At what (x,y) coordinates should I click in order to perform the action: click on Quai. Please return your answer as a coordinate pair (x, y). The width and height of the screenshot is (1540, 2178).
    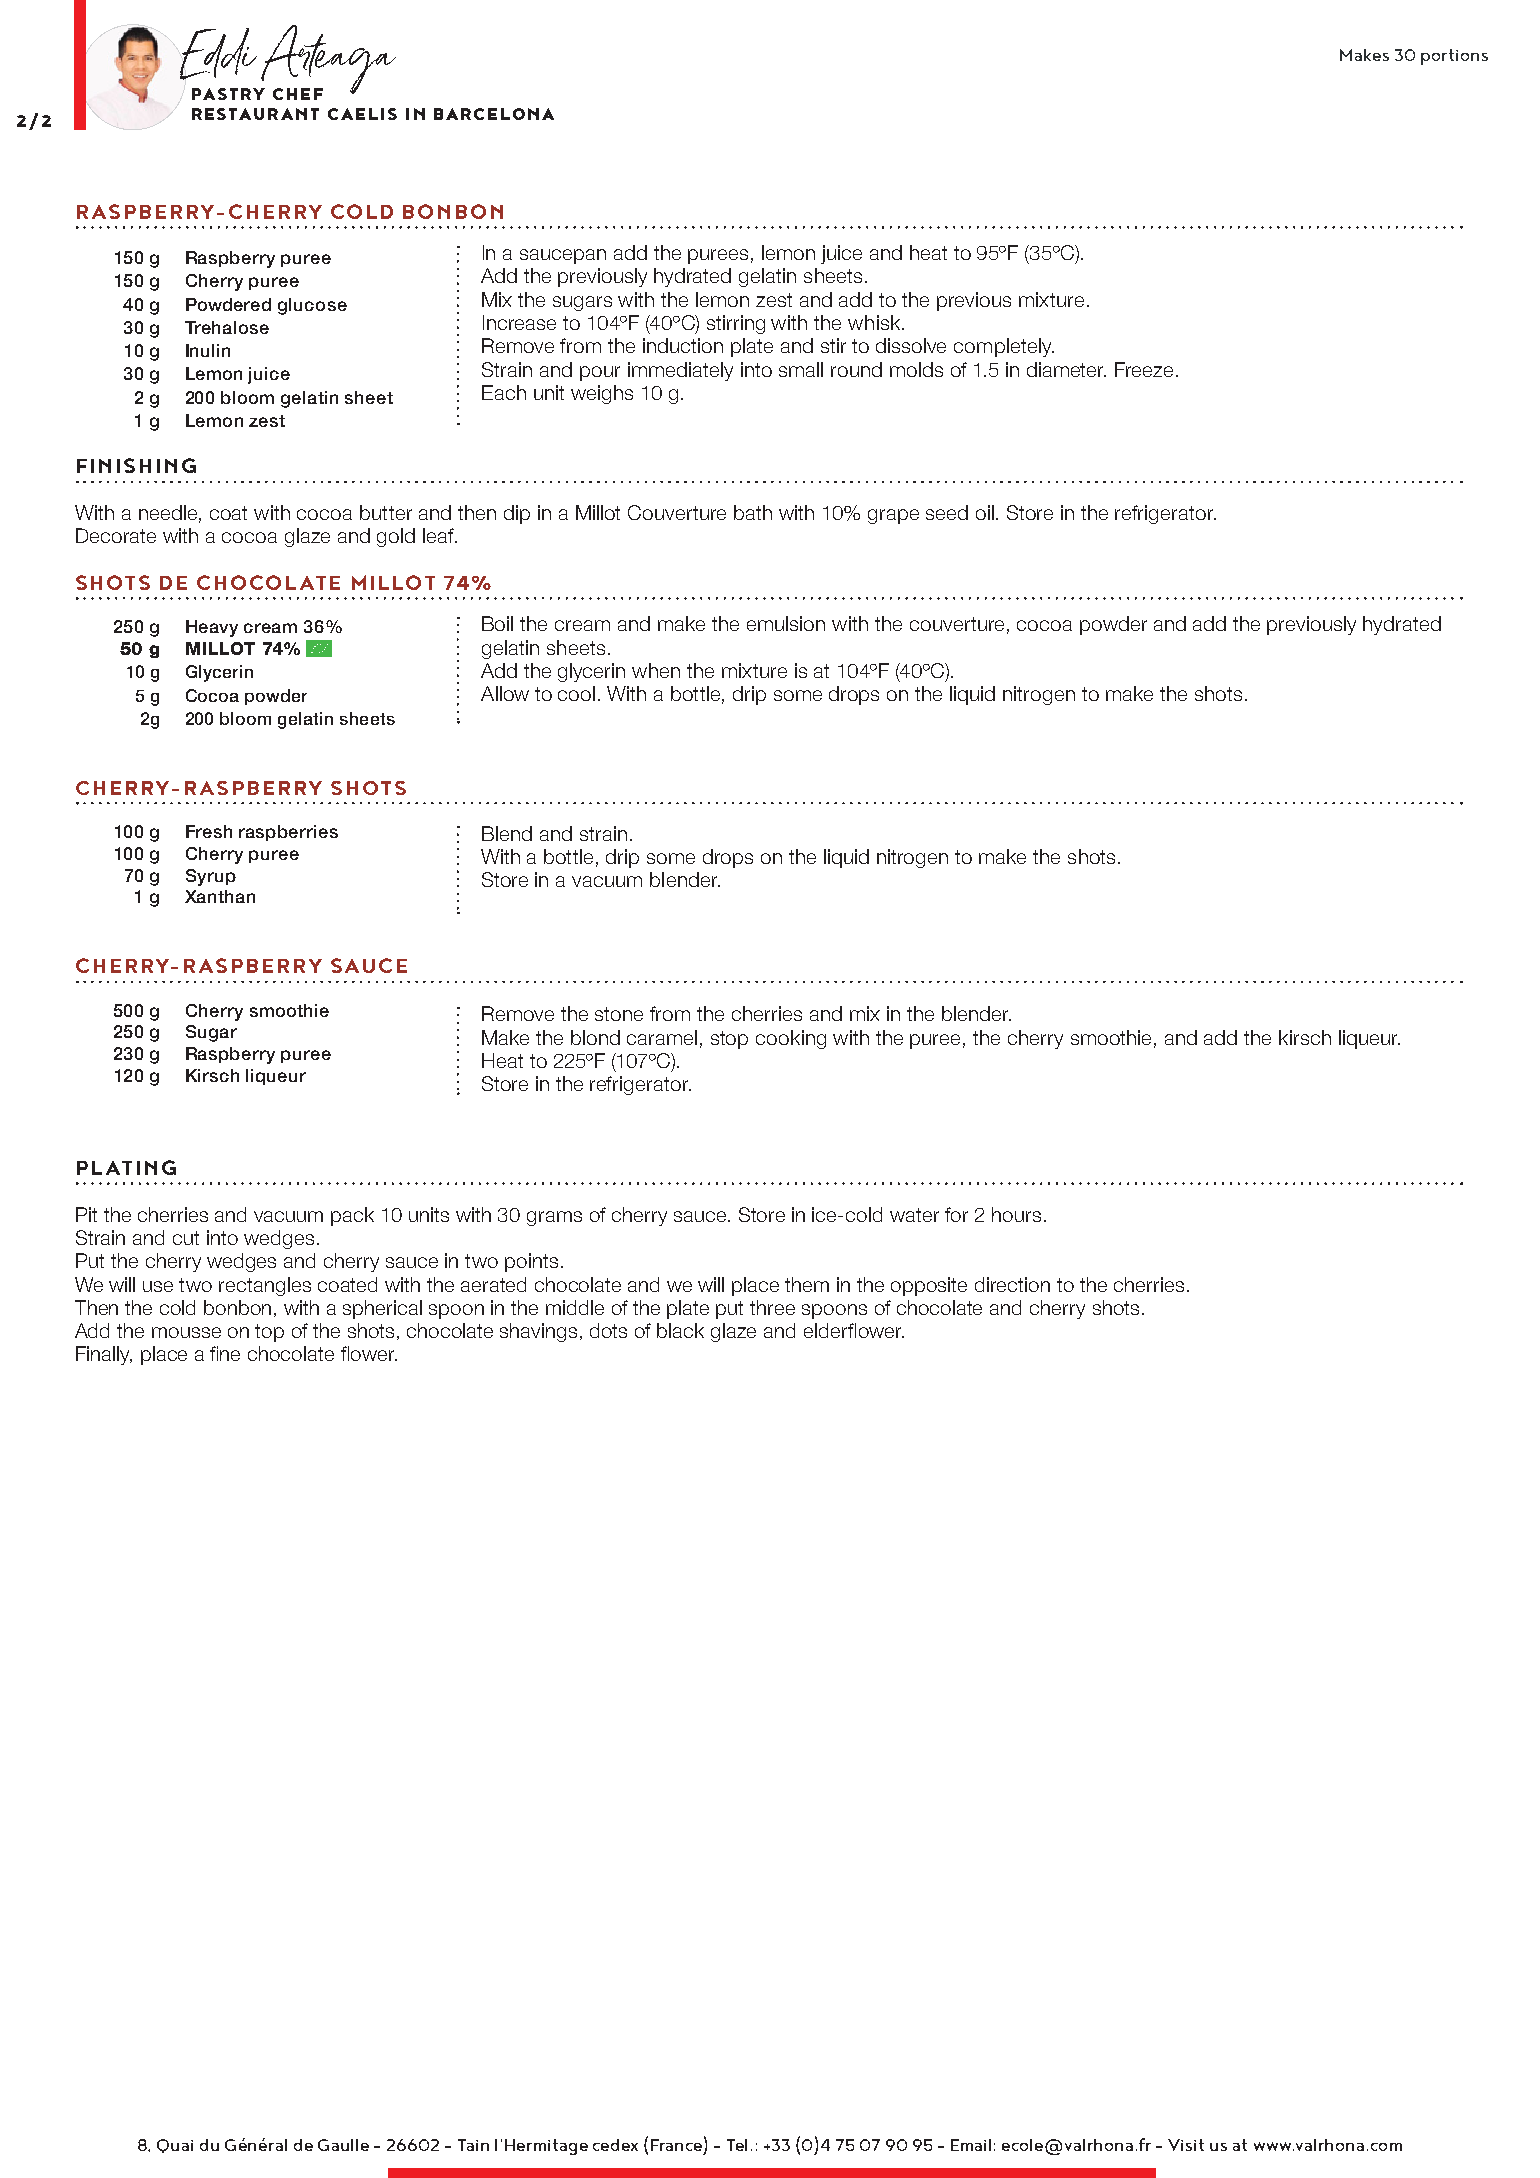
    Looking at the image, I should click on (175, 2146).
